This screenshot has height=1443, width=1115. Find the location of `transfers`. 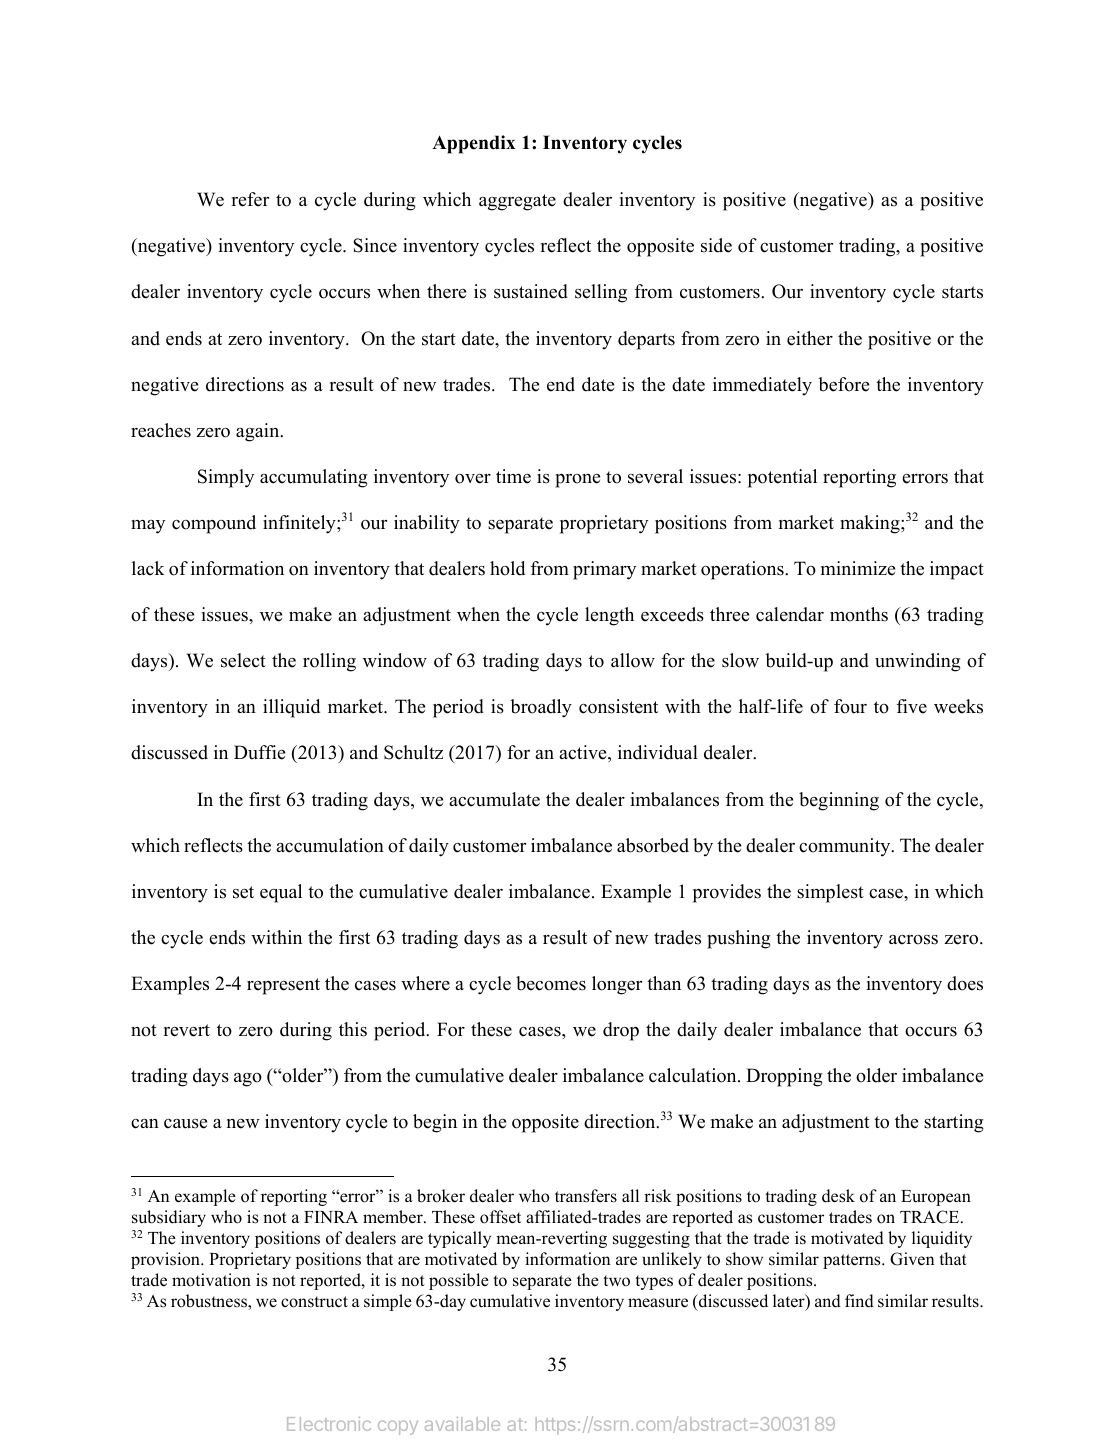

transfers is located at coordinates (586, 1196).
